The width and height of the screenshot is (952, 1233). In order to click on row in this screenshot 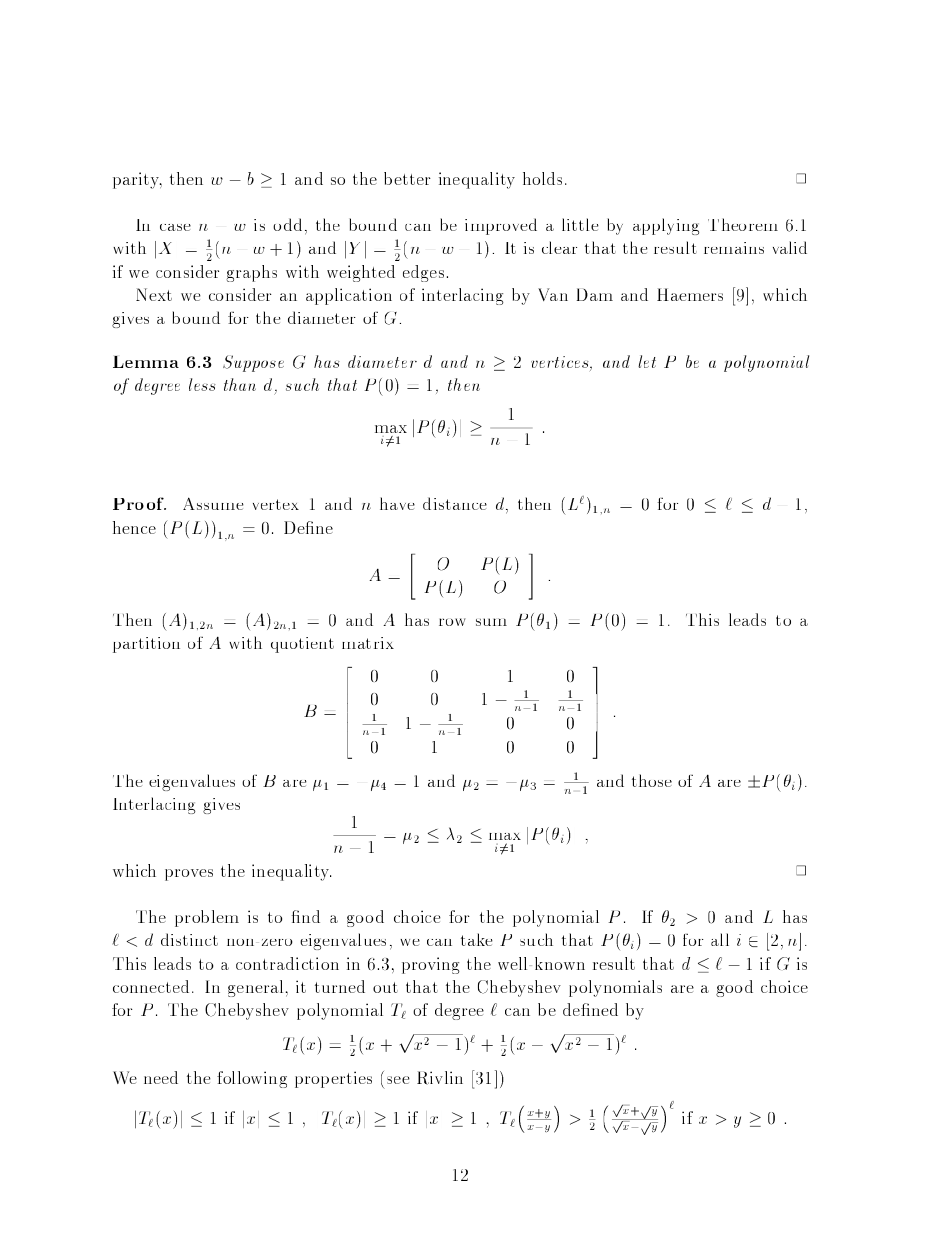, I will do `click(452, 622)`.
